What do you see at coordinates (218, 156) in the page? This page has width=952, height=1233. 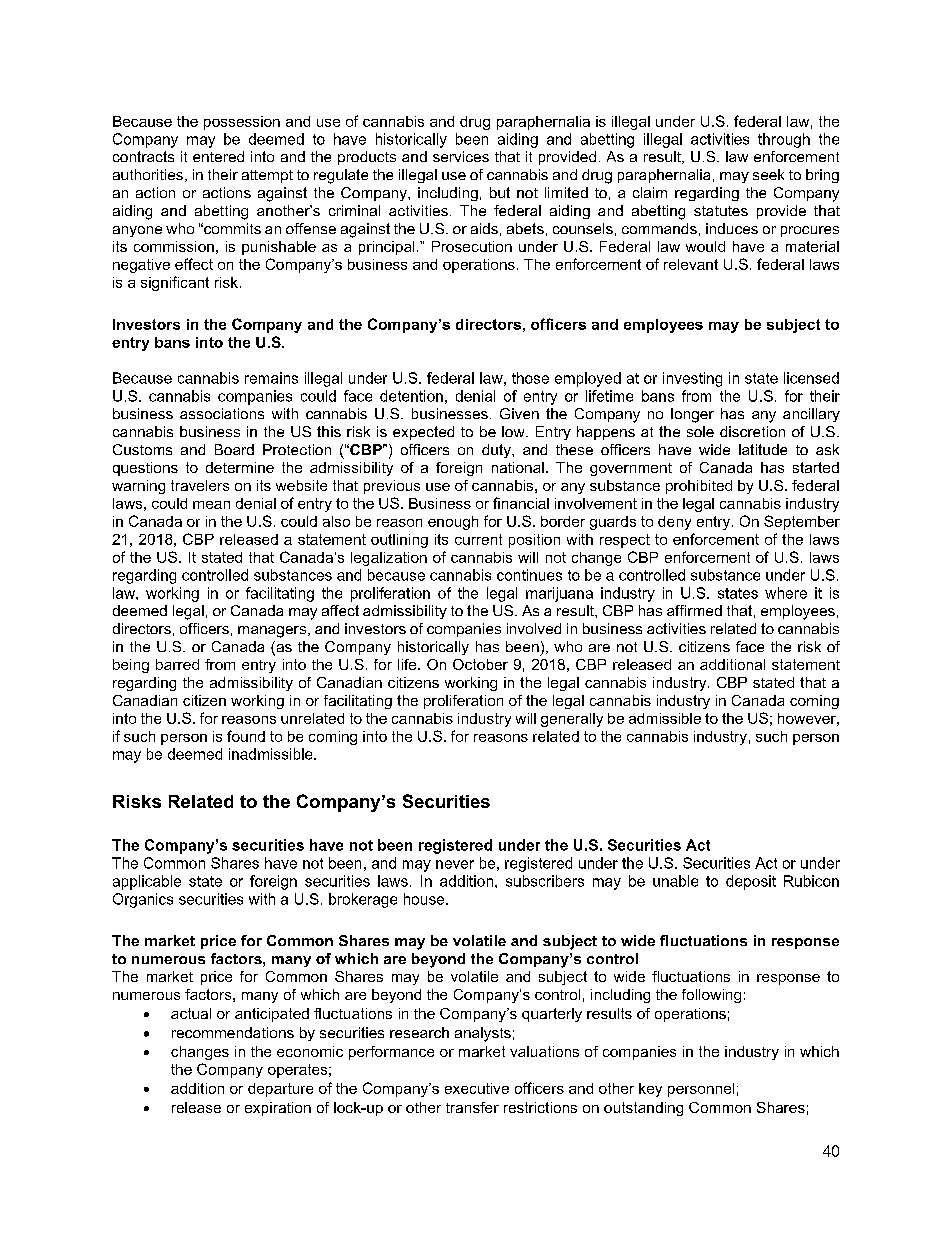 I see `entered` at bounding box center [218, 156].
